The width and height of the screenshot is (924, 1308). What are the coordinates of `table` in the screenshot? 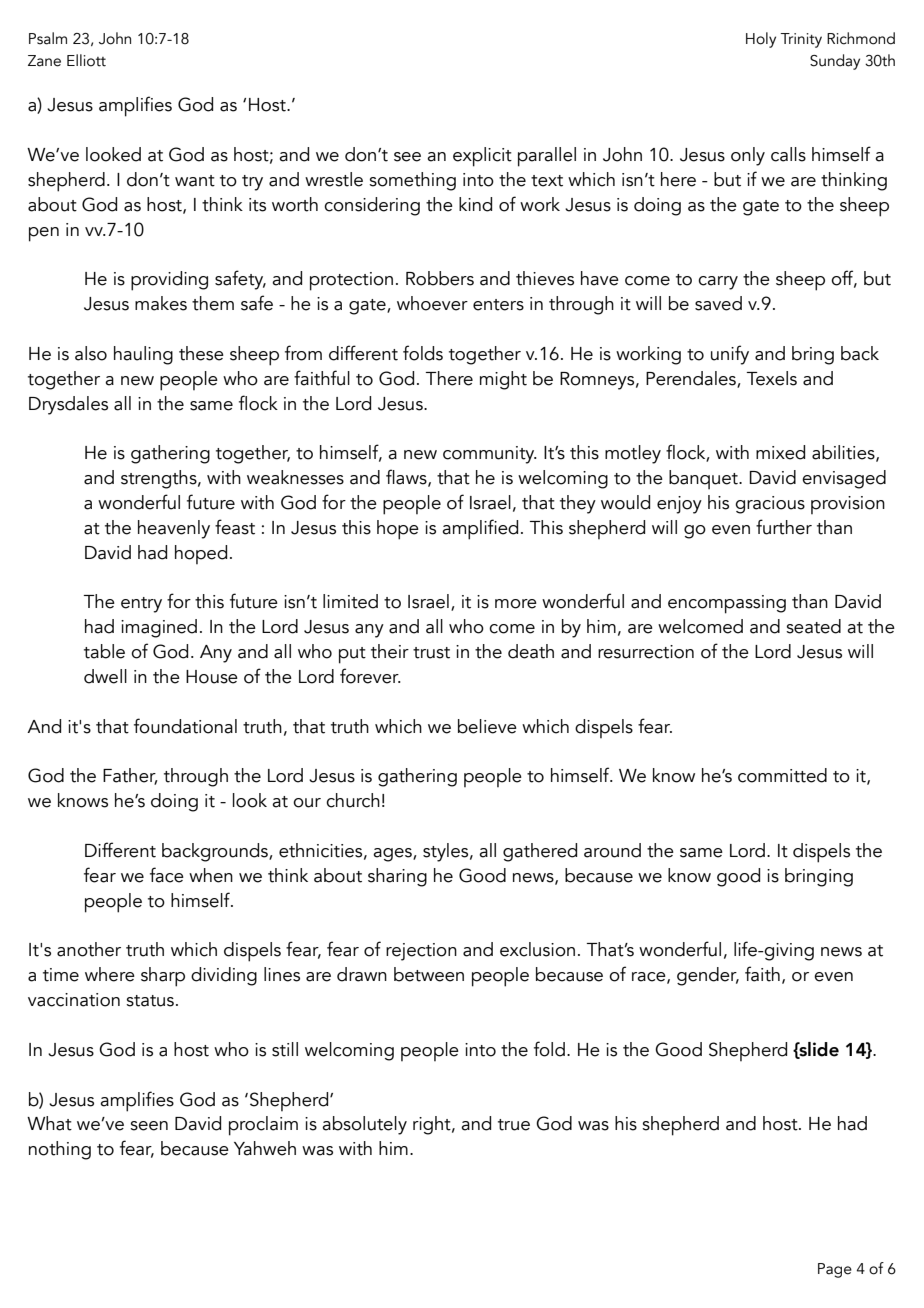 It's located at (104, 651).
